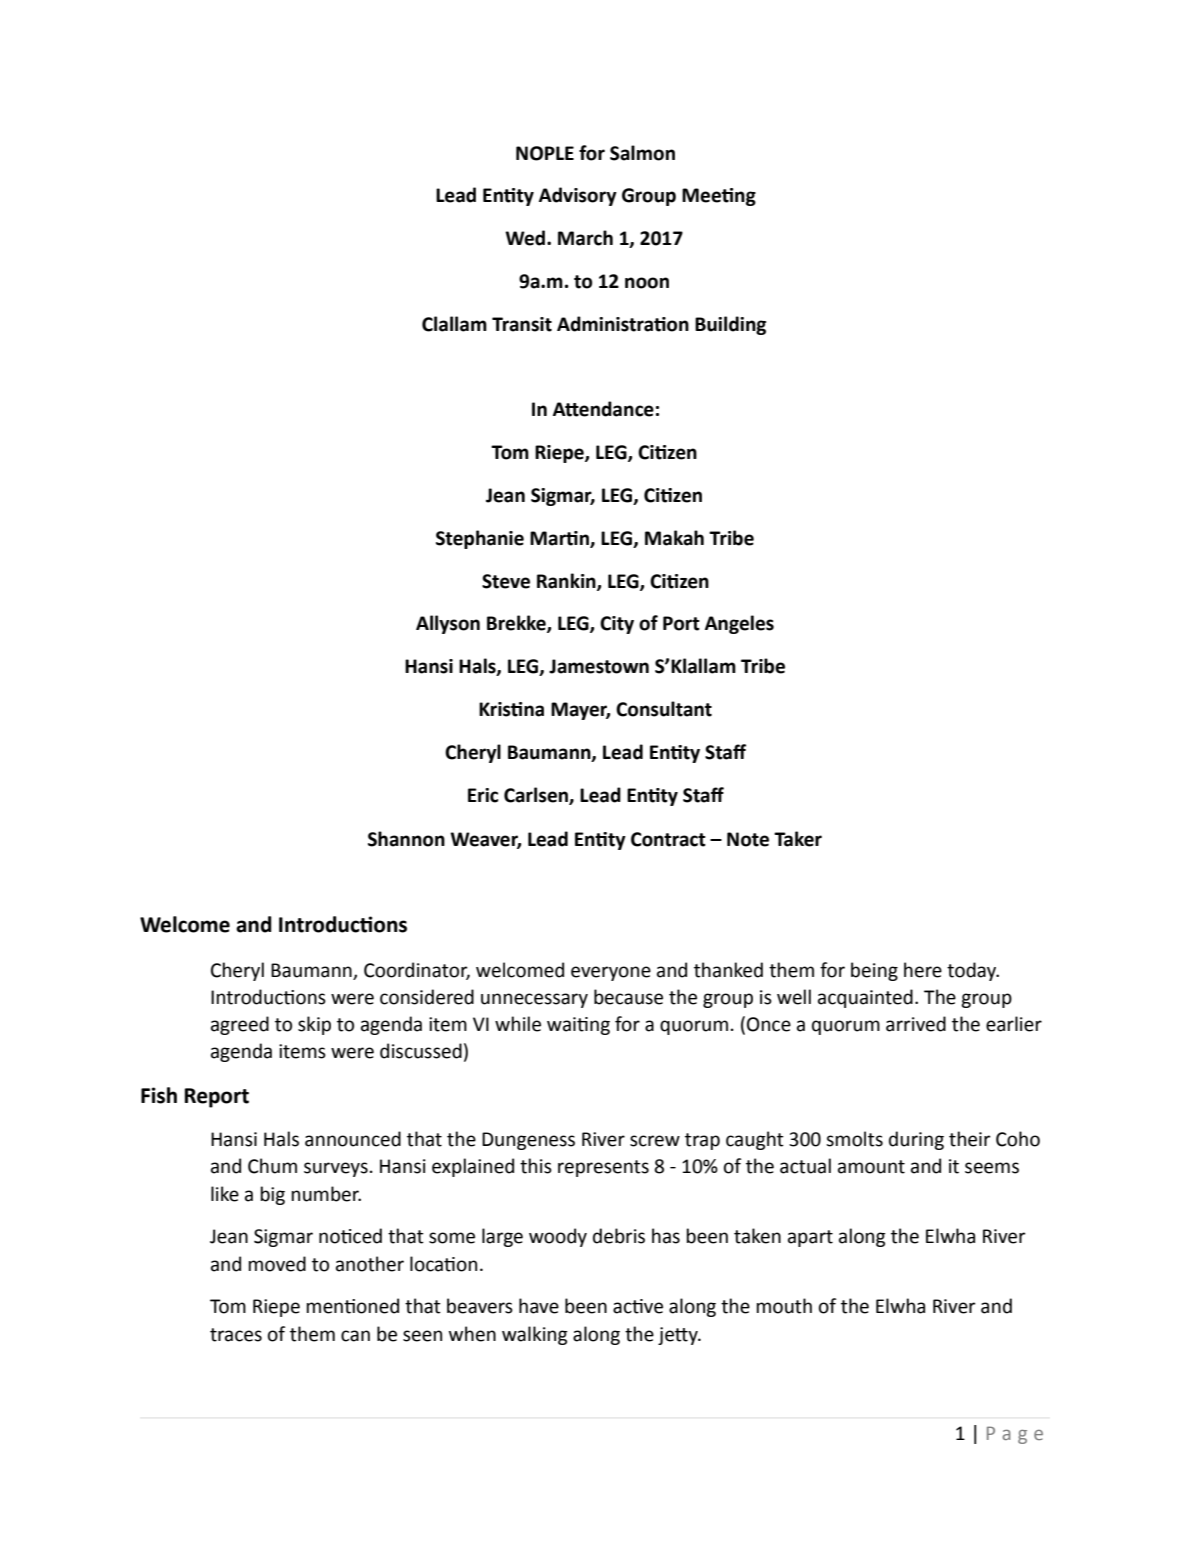 This screenshot has height=1541, width=1190. What do you see at coordinates (526, 238) in the screenshot?
I see `Wed` at bounding box center [526, 238].
